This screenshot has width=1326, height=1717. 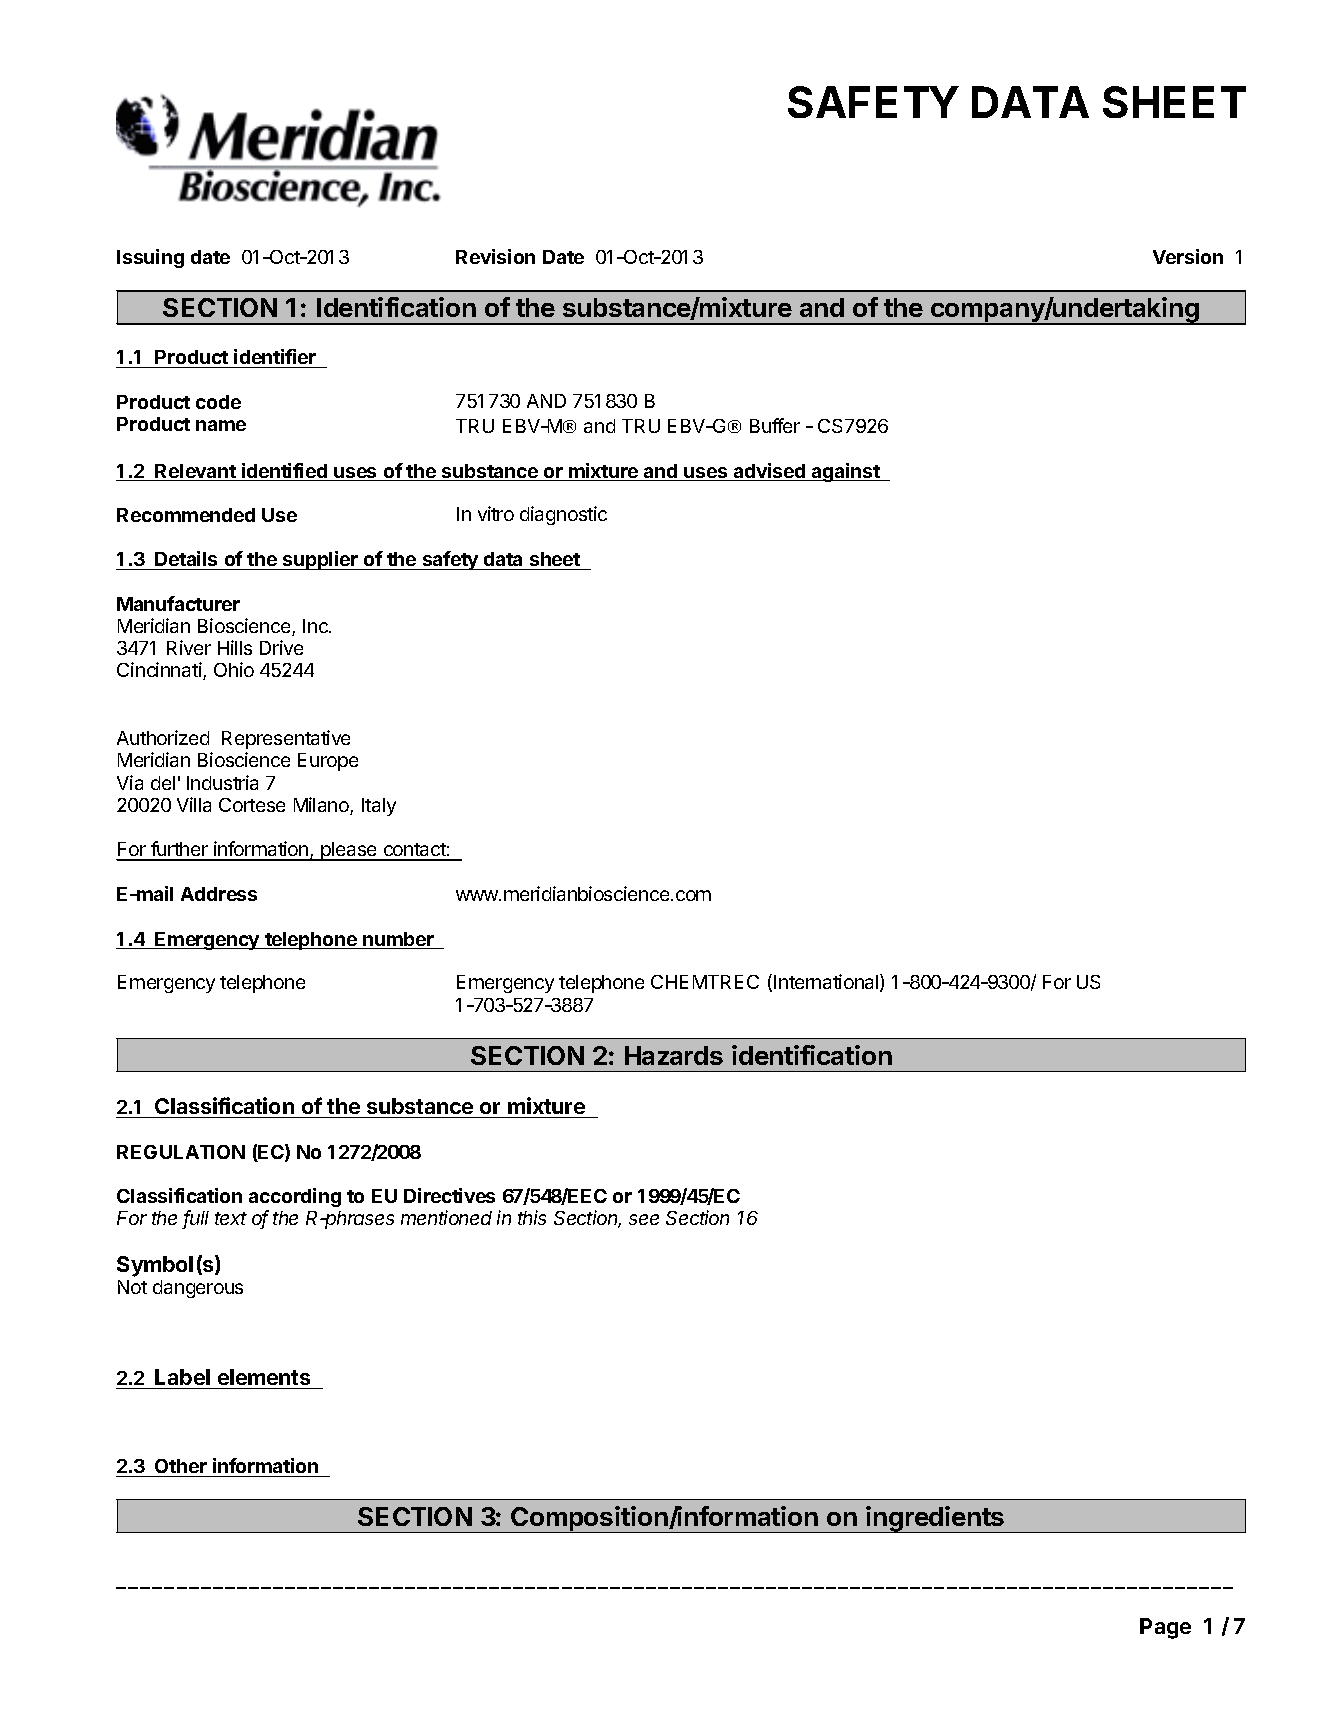 I want to click on identifier, so click(x=275, y=358).
